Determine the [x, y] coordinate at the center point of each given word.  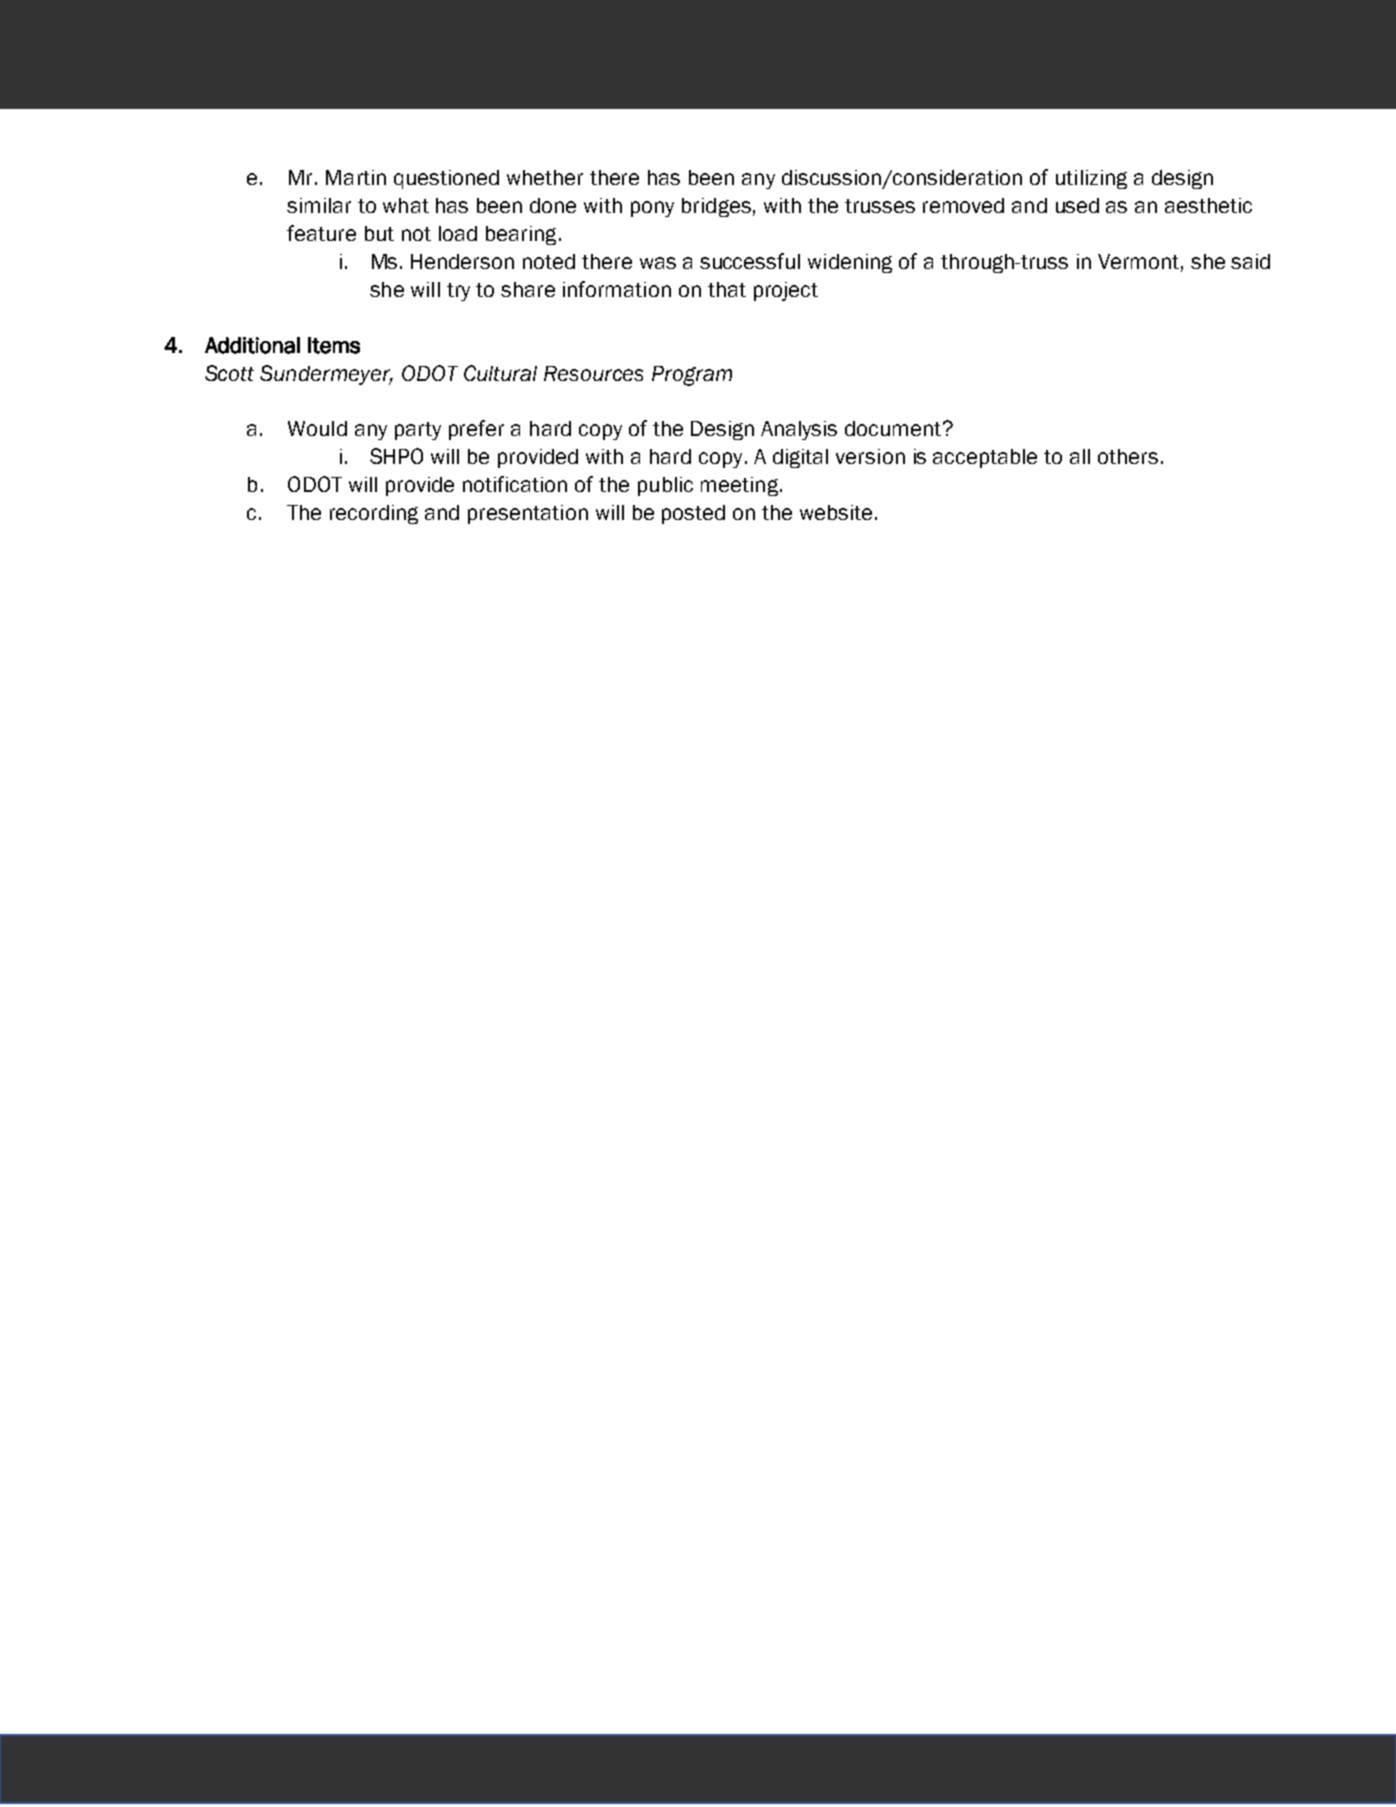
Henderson [462, 261]
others [1128, 456]
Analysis [799, 430]
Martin [356, 177]
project [786, 291]
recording [374, 514]
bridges [716, 207]
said [1250, 261]
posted [693, 514]
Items [334, 345]
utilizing [1091, 179]
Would [317, 428]
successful [750, 261]
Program [692, 376]
